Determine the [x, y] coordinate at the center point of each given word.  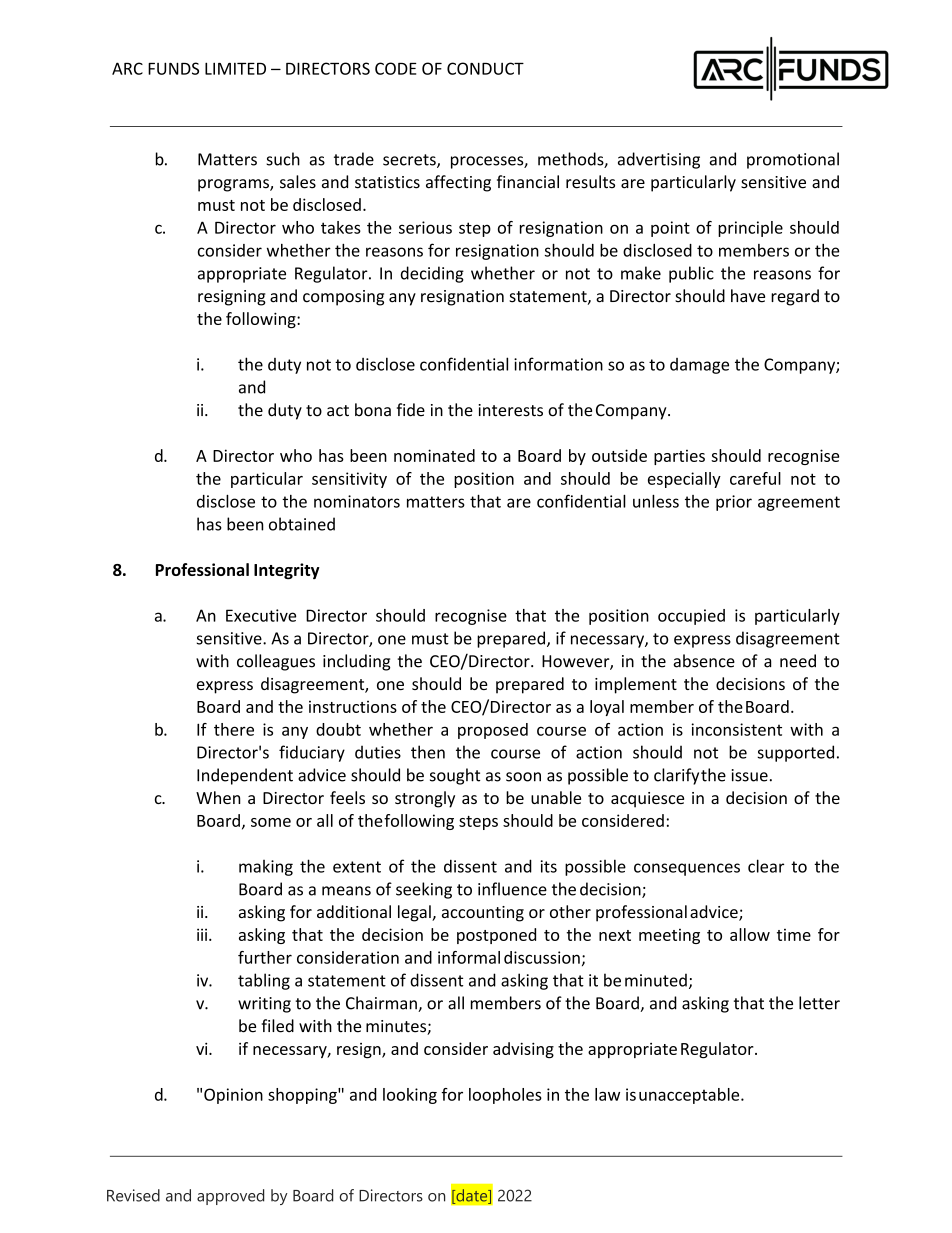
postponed [496, 936]
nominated [434, 455]
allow [750, 934]
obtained [302, 524]
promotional [793, 160]
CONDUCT [485, 68]
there [234, 729]
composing [343, 298]
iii [202, 934]
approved [230, 1197]
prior [734, 503]
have [748, 296]
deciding [432, 274]
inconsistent [736, 729]
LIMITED [235, 68]
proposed [493, 731]
